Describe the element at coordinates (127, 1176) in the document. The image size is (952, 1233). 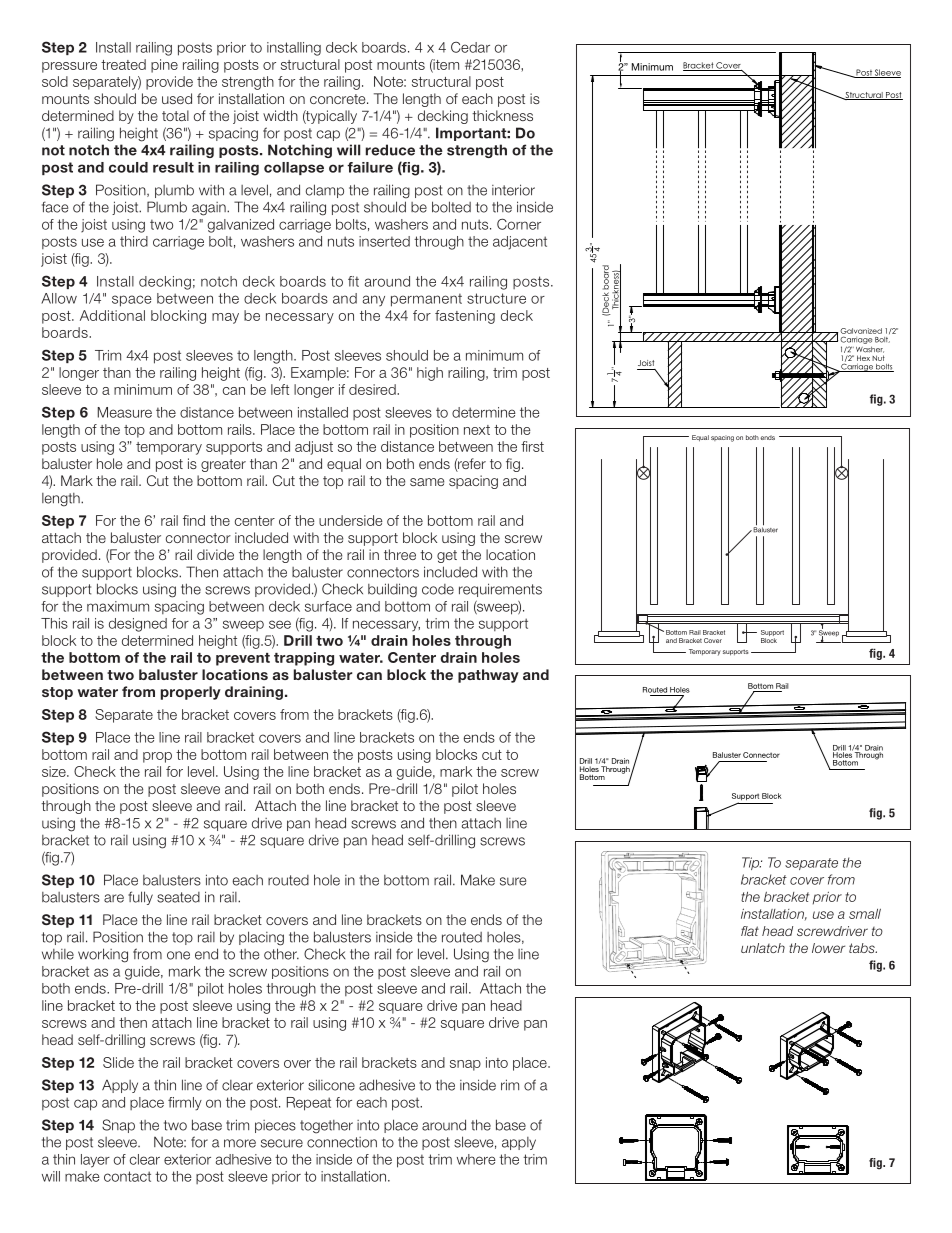
I see `contact` at that location.
